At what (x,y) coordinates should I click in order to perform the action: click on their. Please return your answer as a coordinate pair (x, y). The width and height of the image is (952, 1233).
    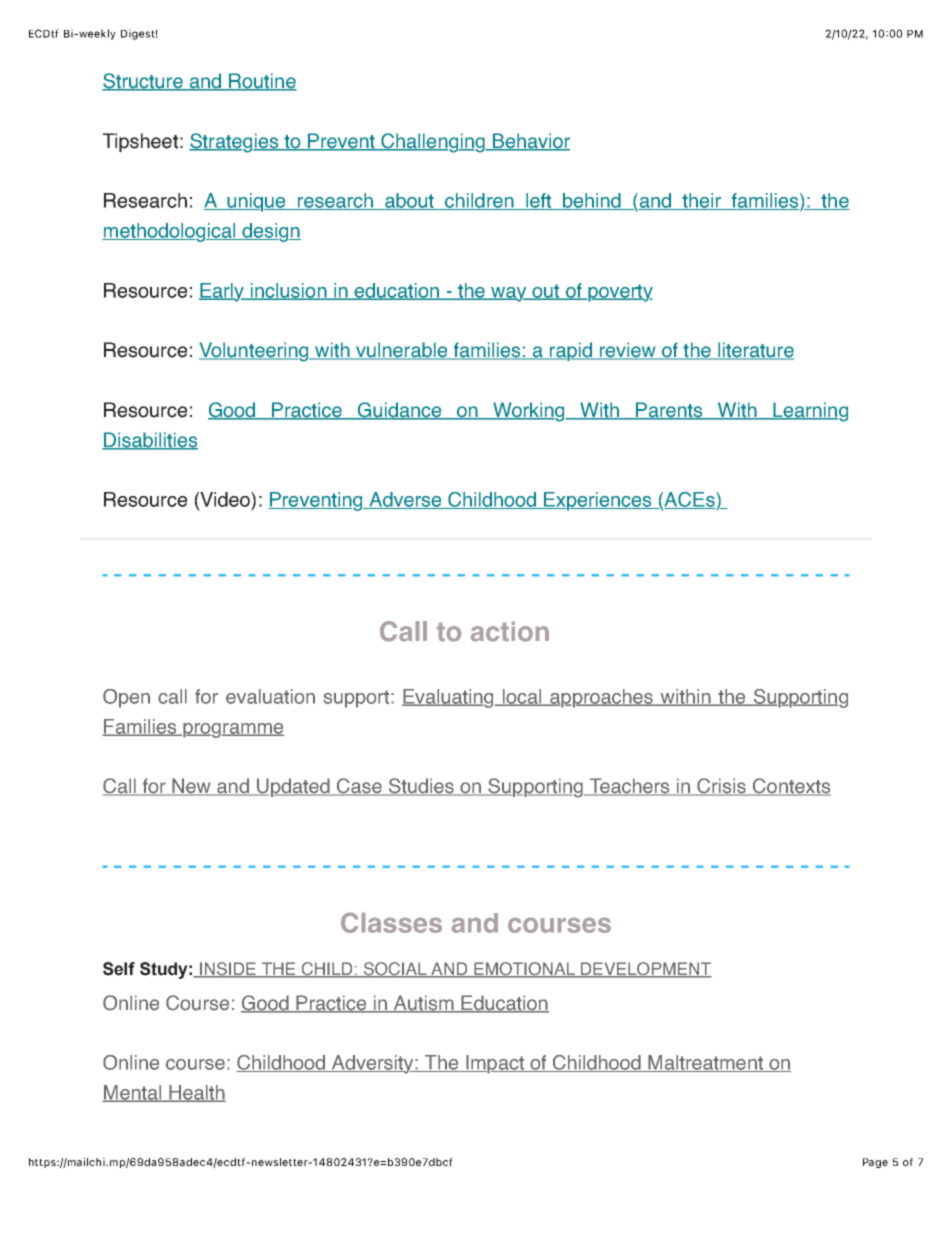
    Looking at the image, I should click on (701, 201).
